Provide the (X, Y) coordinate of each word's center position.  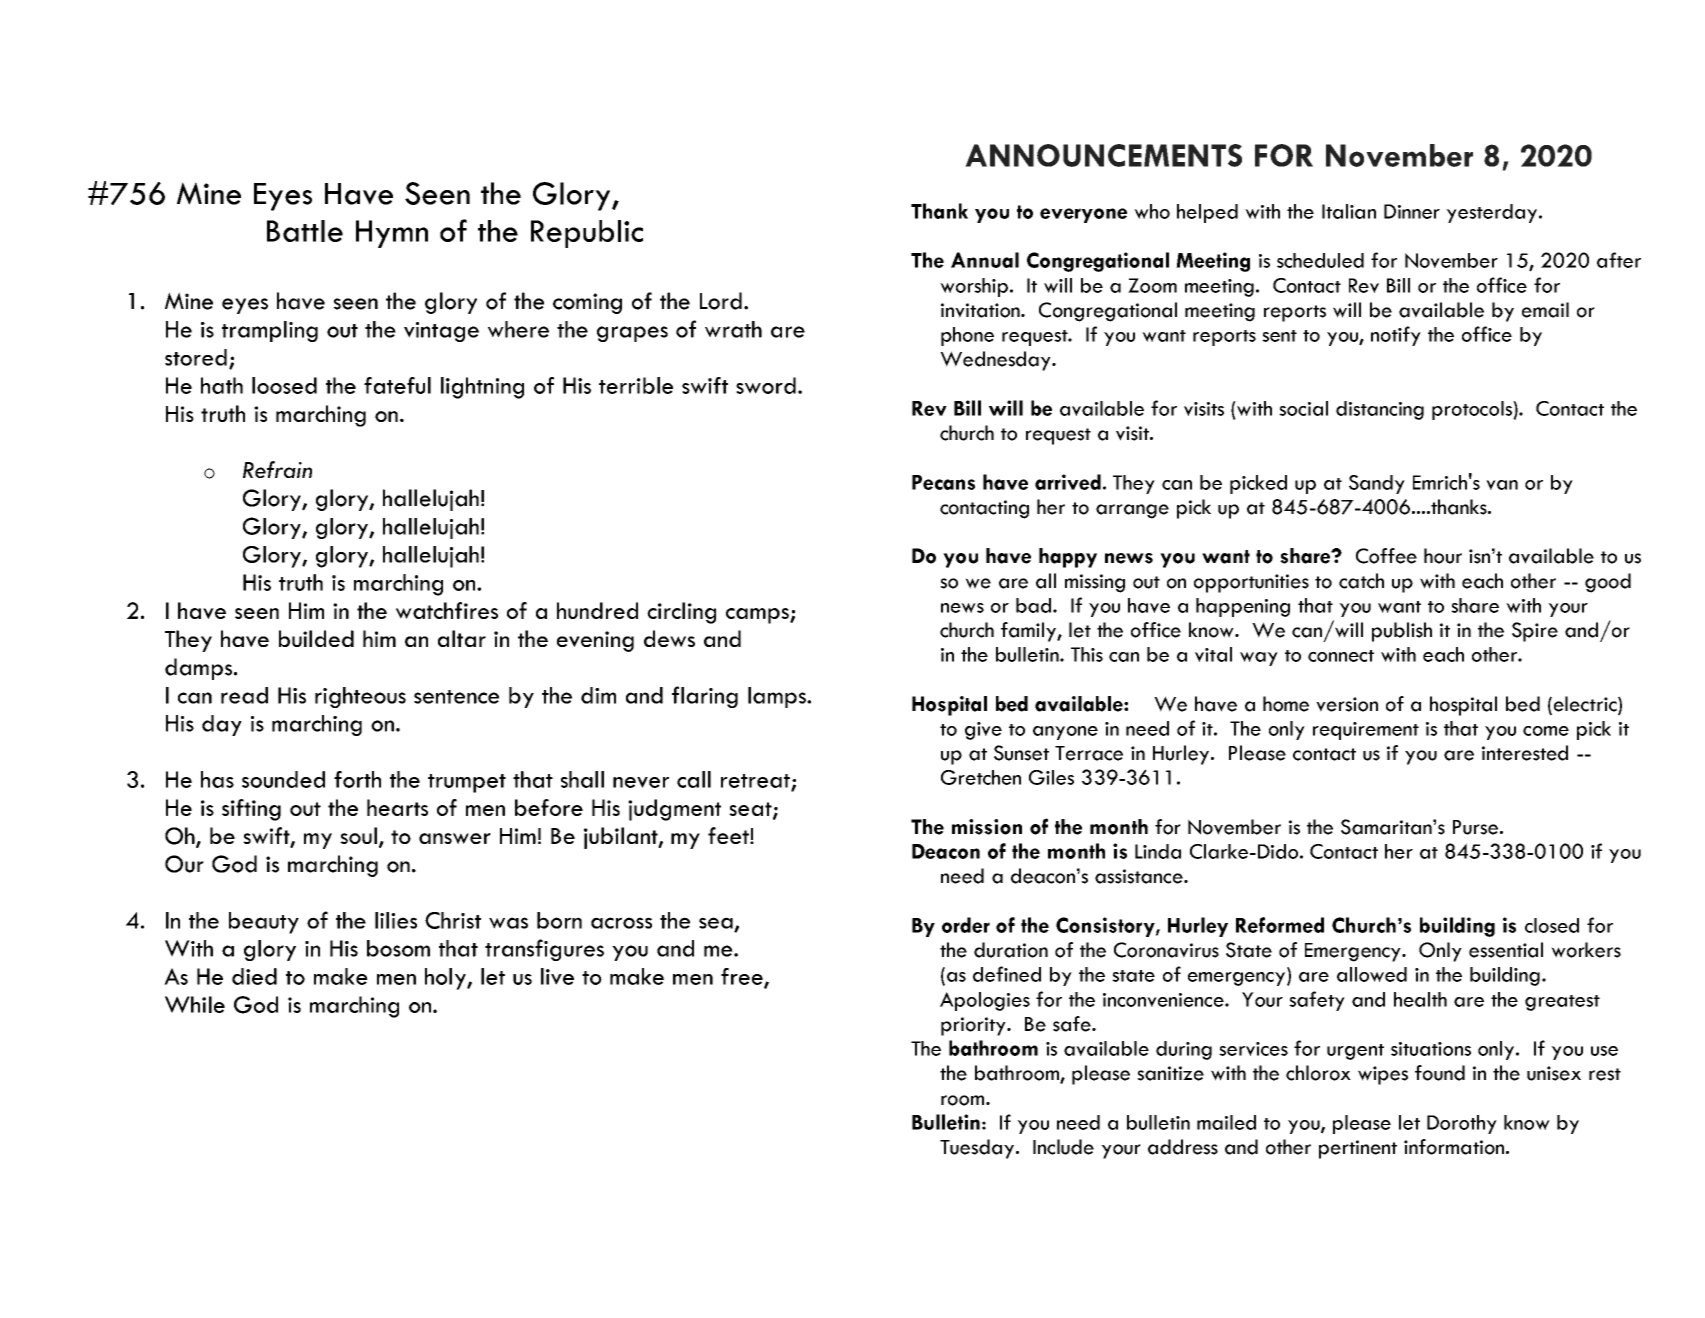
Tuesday (978, 1149)
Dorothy (1462, 1124)
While (195, 1004)
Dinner (1412, 211)
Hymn (392, 234)
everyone (1083, 215)
